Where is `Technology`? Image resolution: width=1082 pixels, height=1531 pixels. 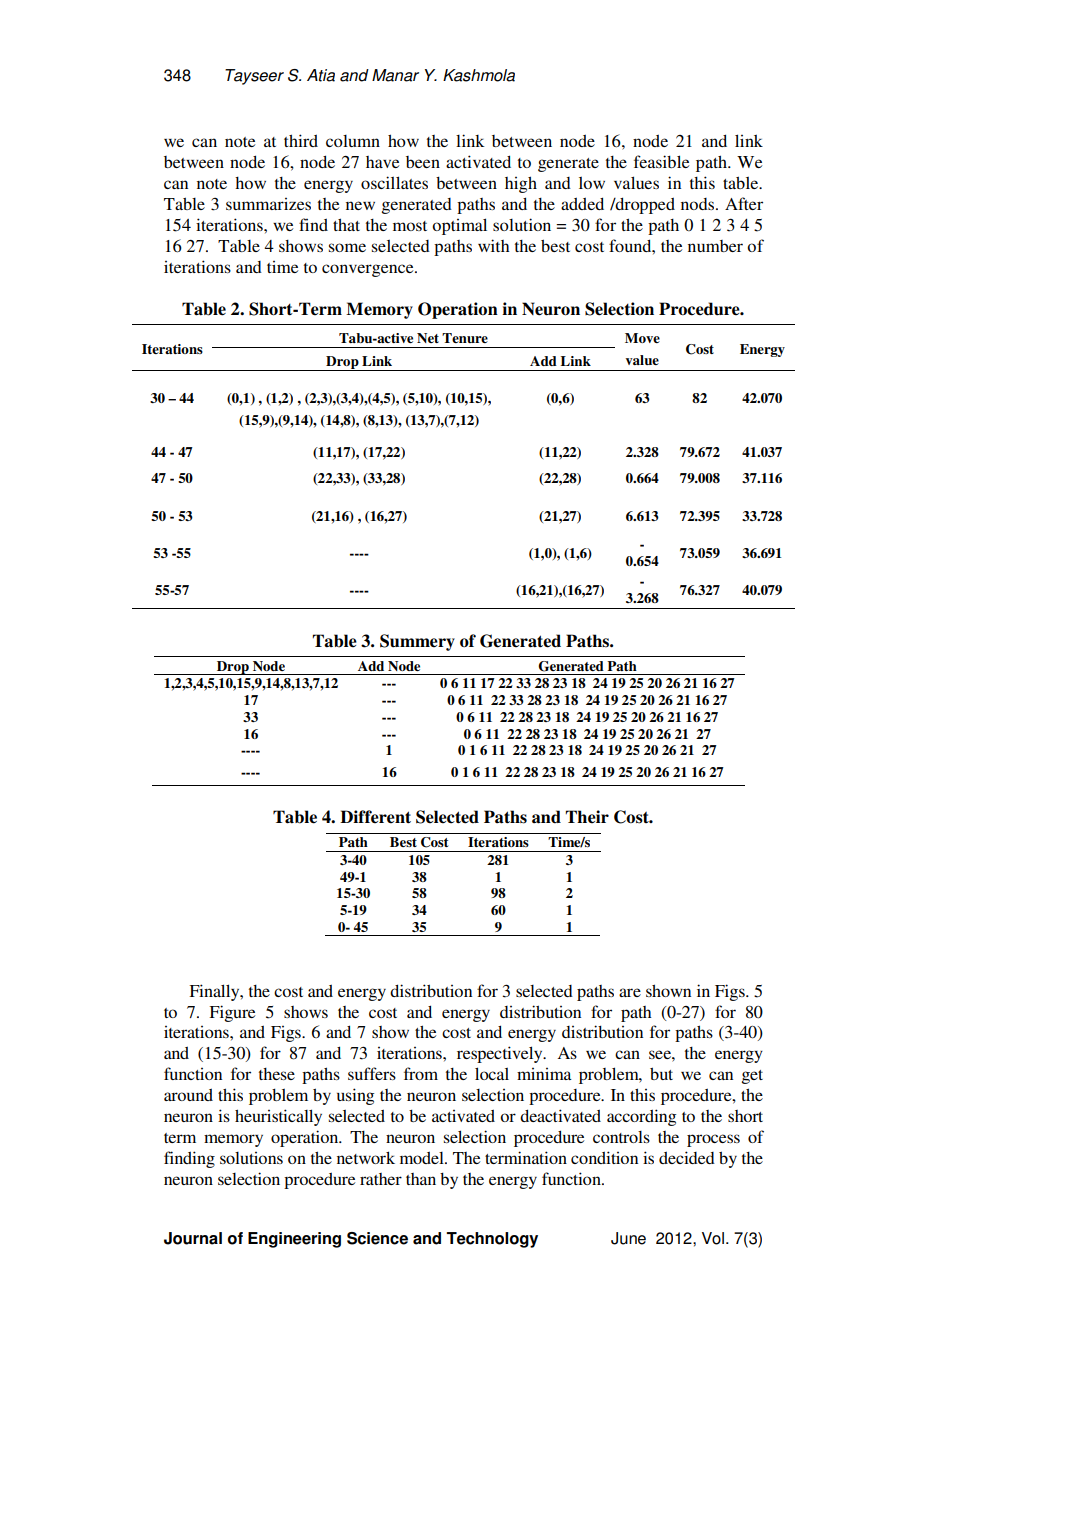 Technology is located at coordinates (492, 1240).
